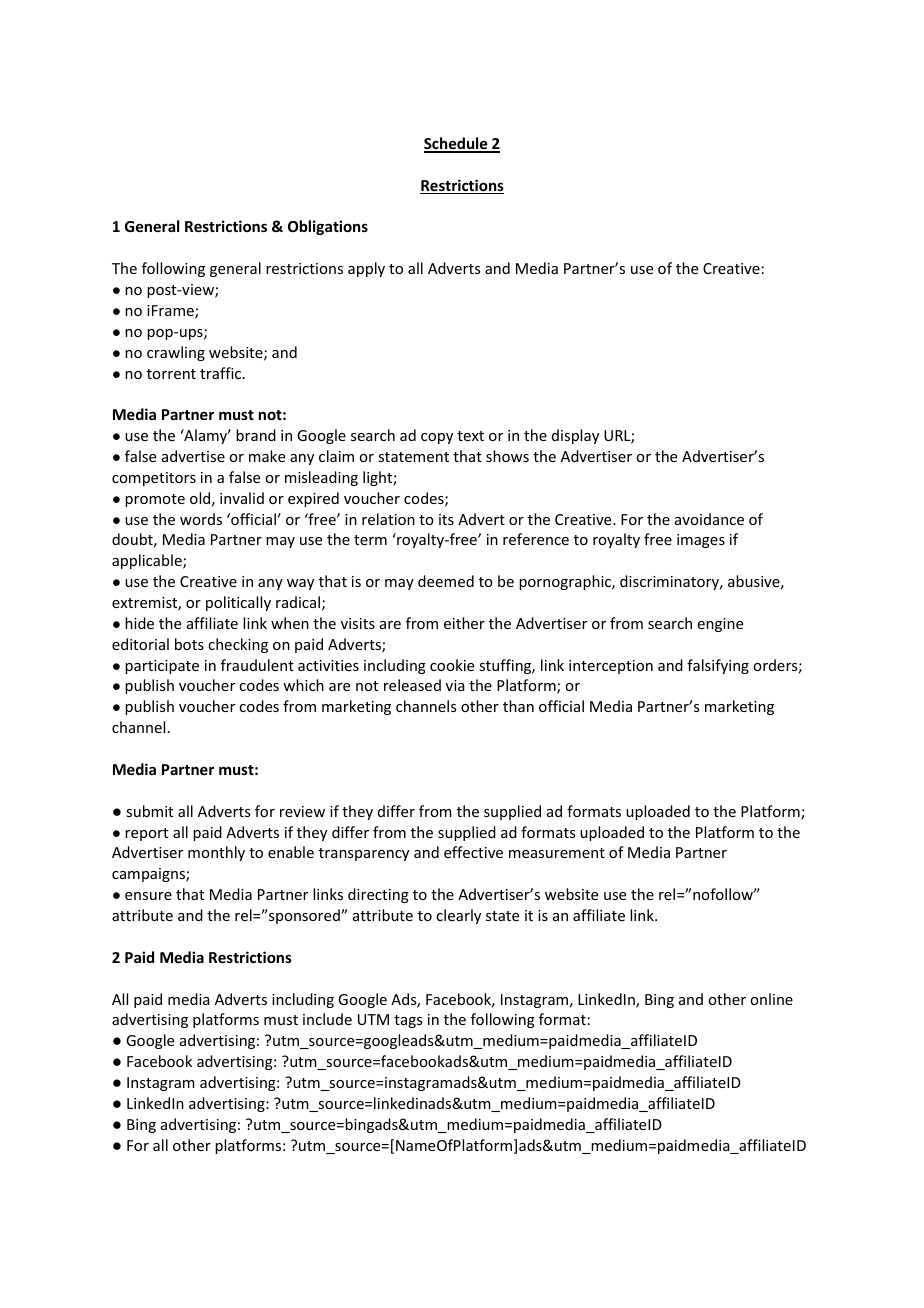 This page has height=1308, width=924. Describe the element at coordinates (557, 853) in the page. I see `measurement` at that location.
